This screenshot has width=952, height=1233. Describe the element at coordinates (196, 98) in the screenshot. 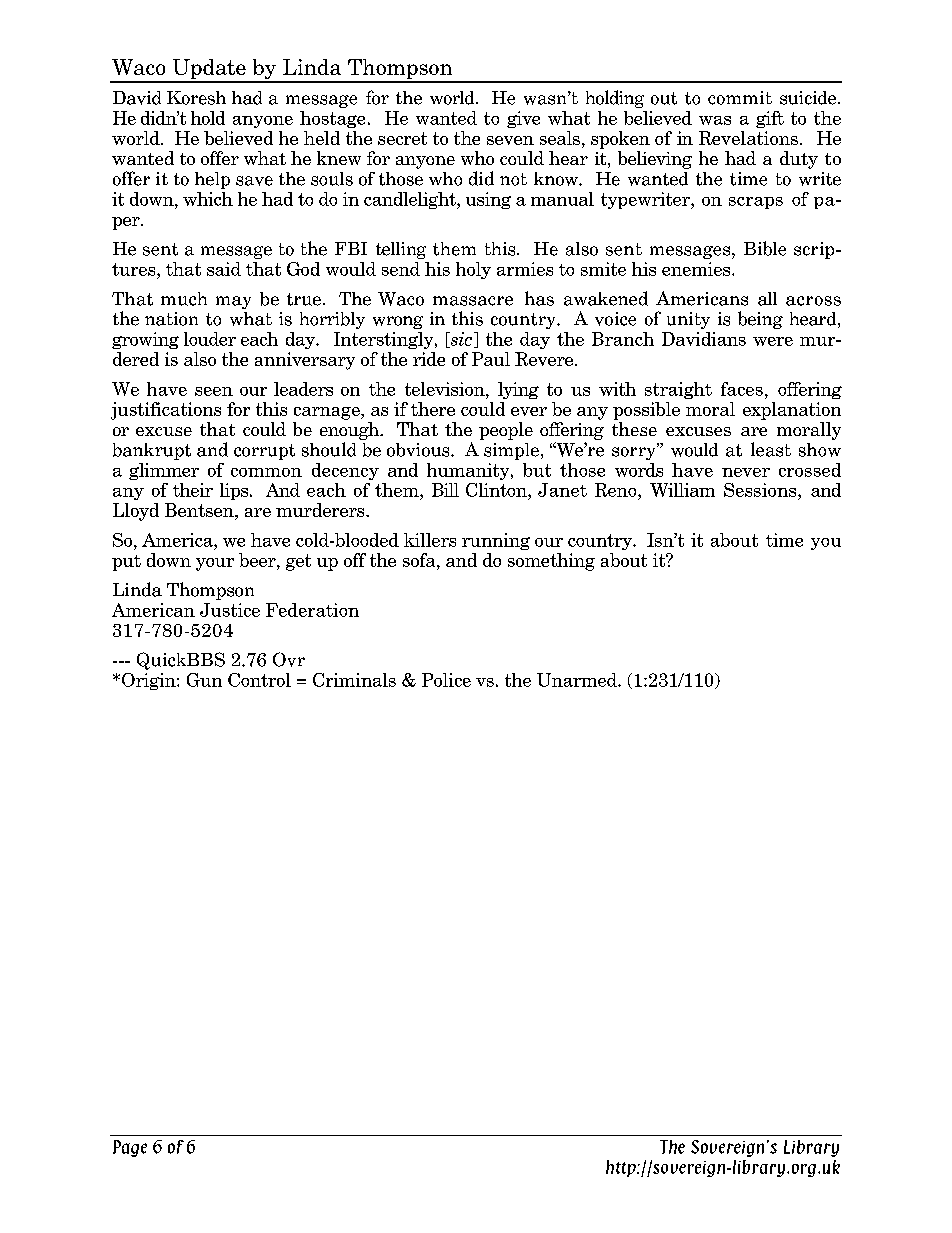

I see `Koresh` at that location.
